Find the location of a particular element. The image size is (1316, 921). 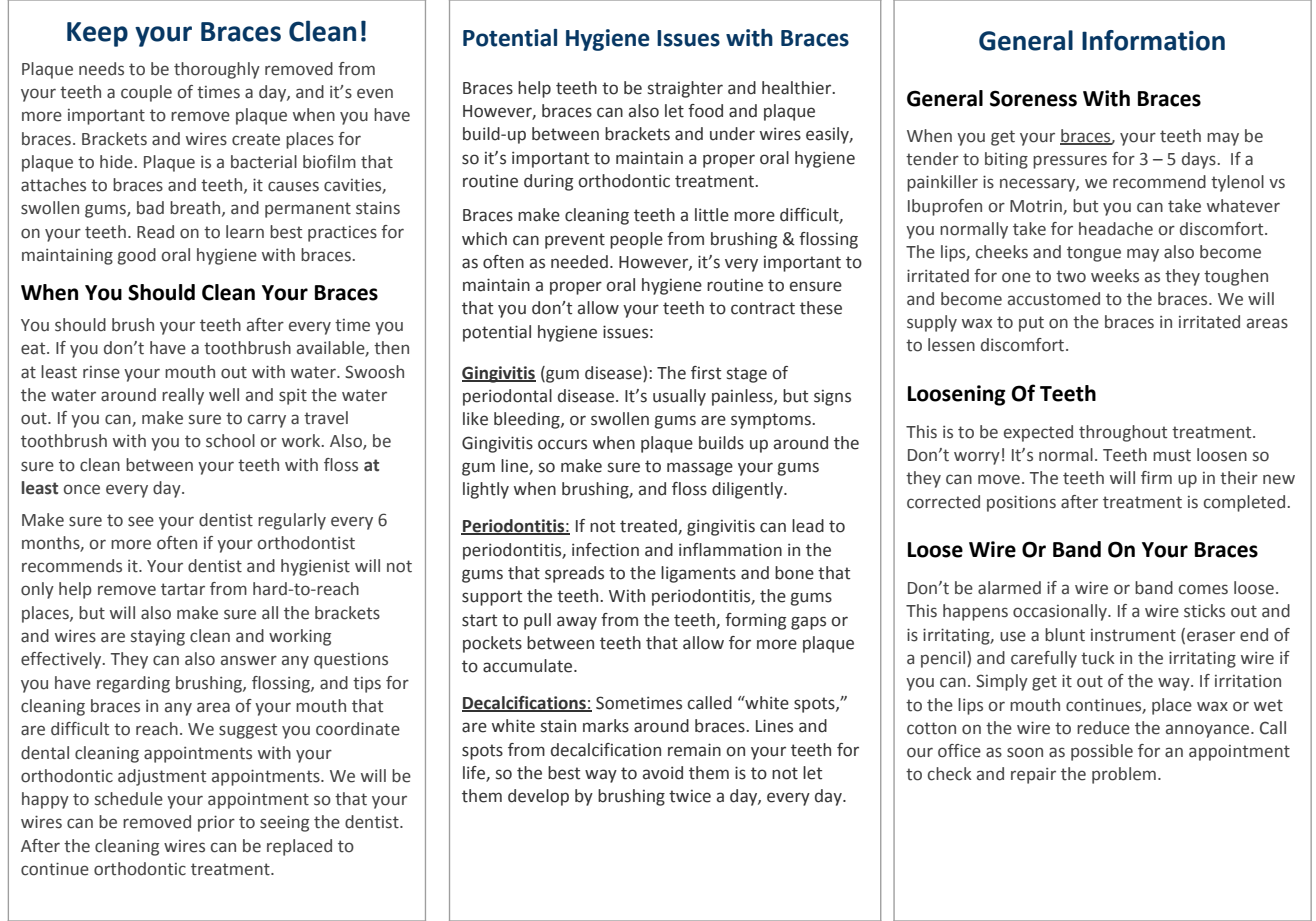

schedule is located at coordinates (129, 799).
